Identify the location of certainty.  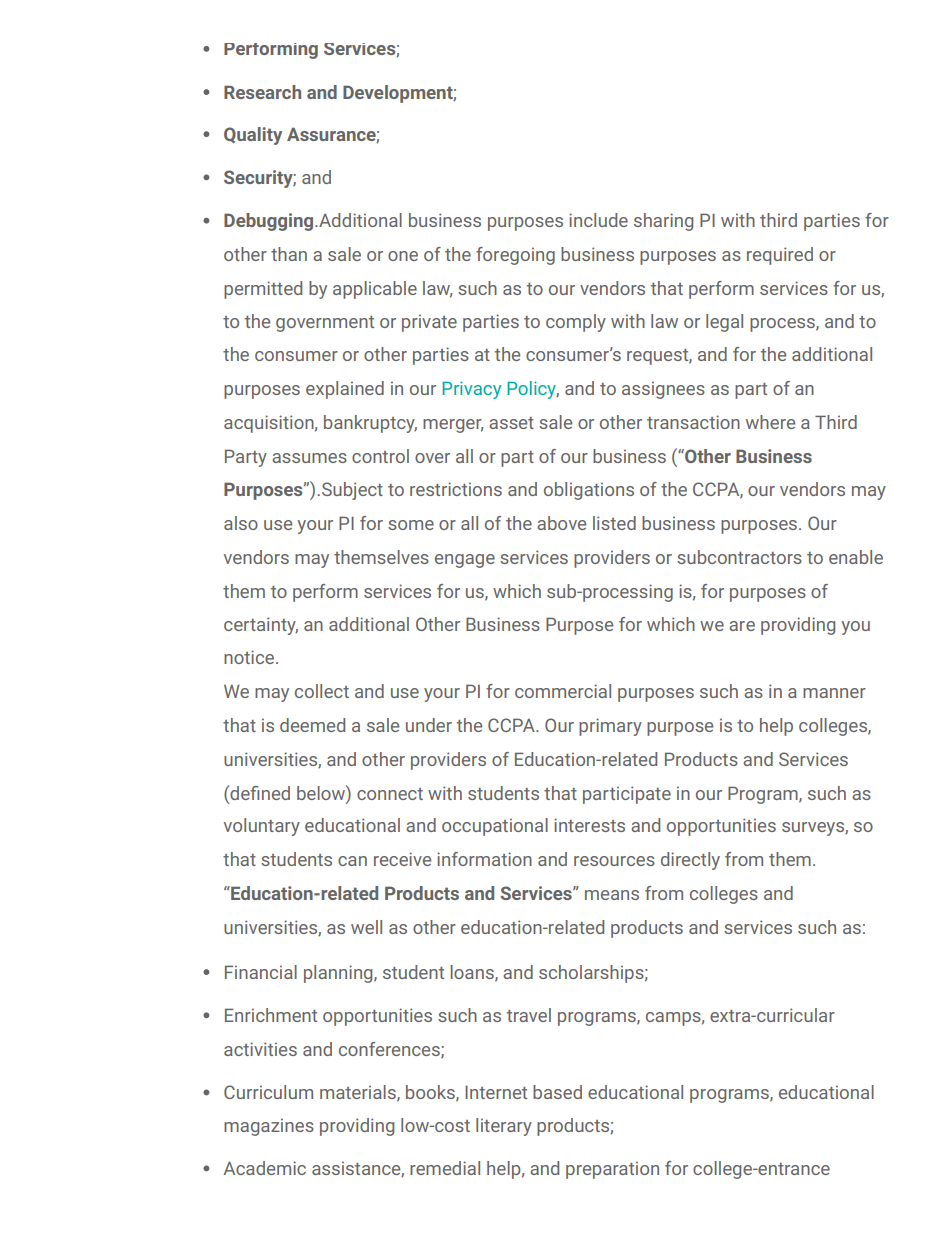
(261, 626).
